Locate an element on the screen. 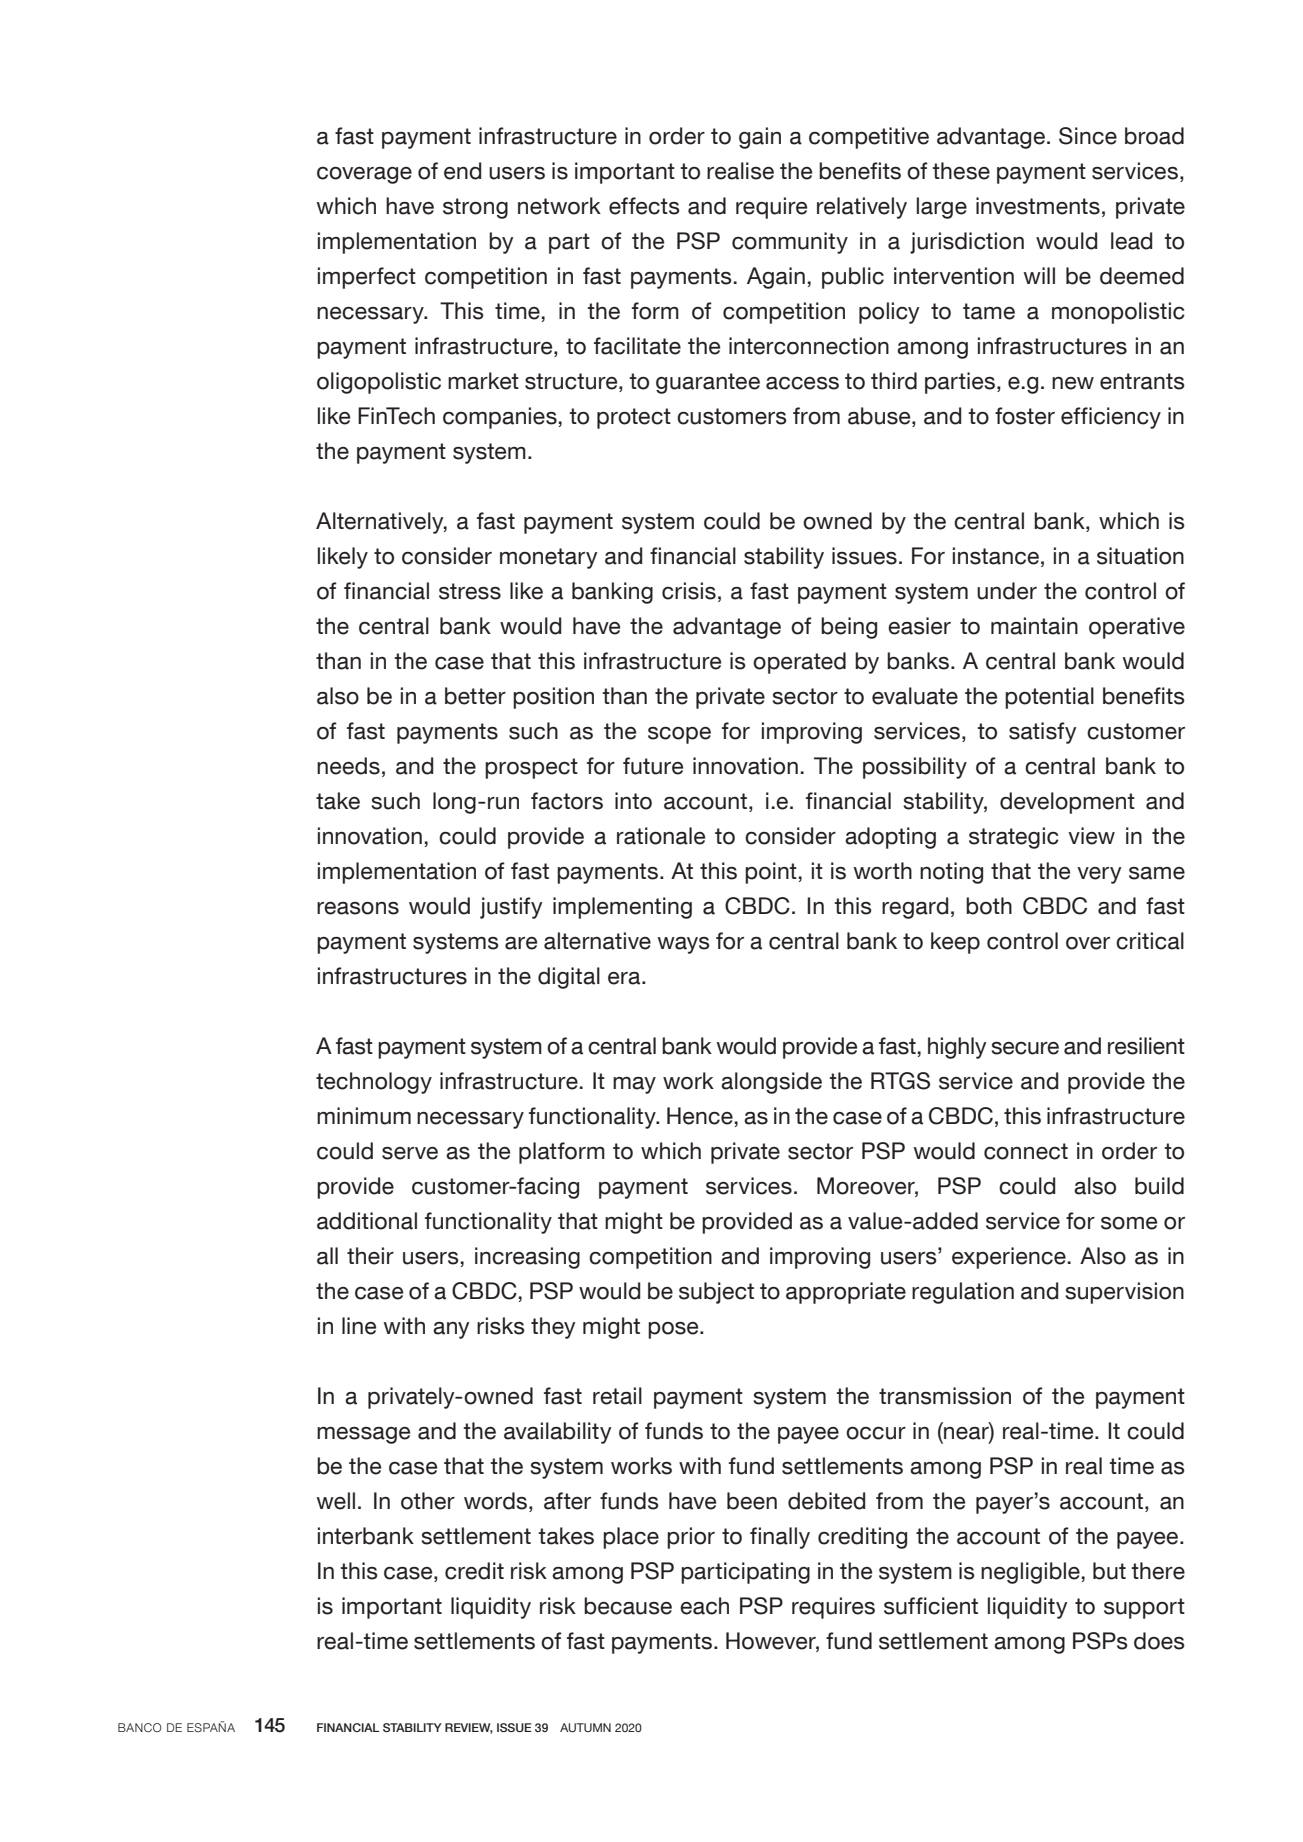  effects is located at coordinates (644, 206).
